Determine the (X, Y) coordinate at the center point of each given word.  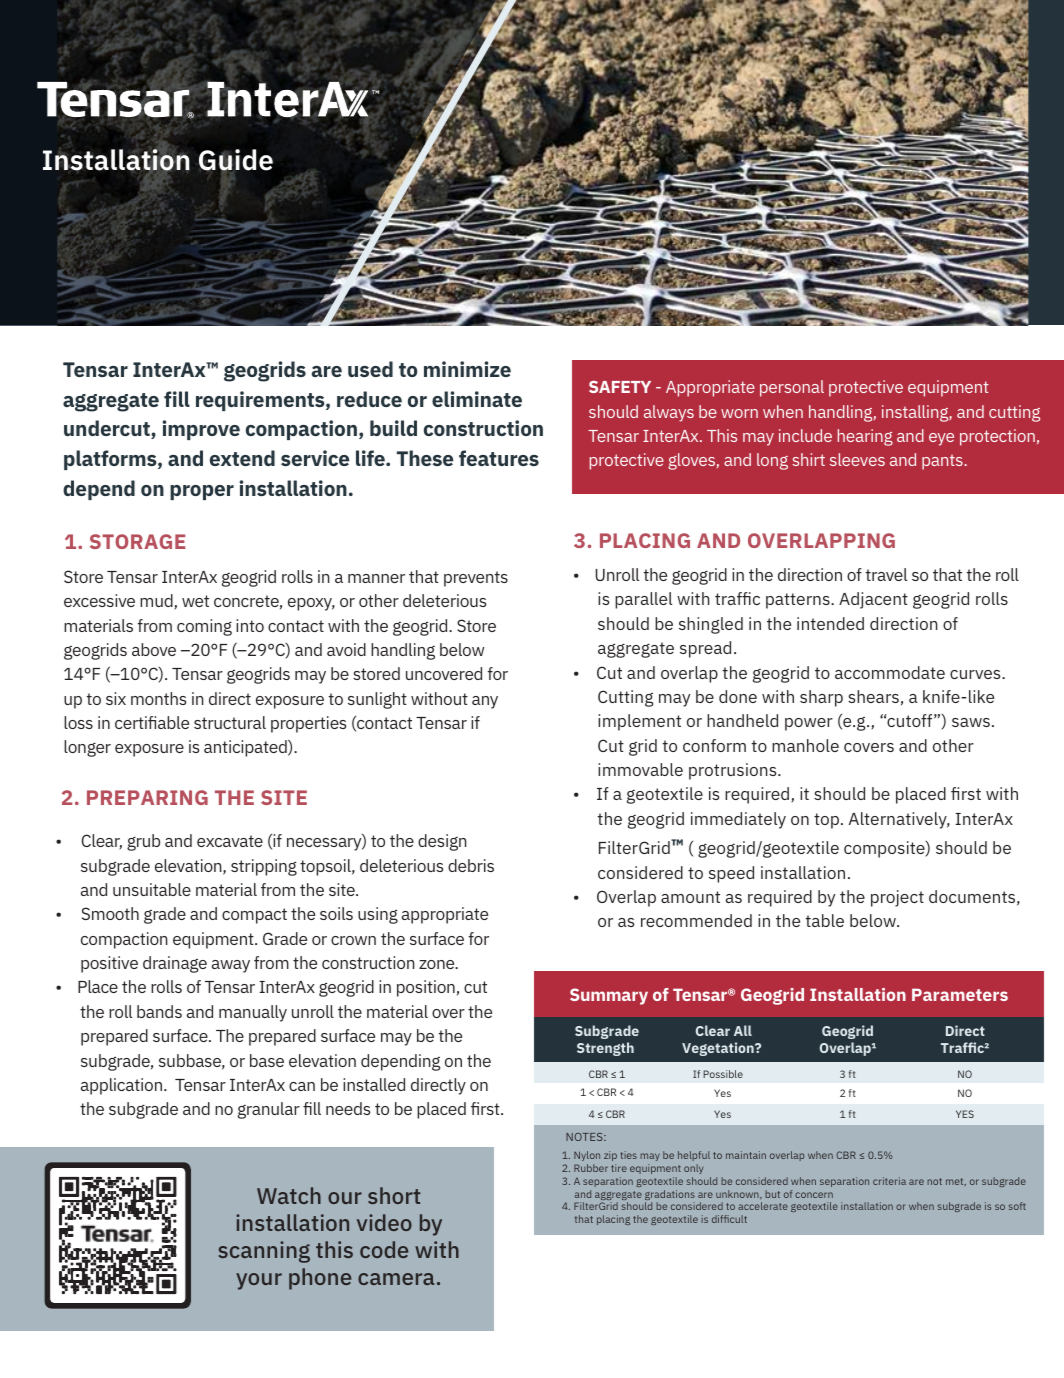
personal (792, 388)
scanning (264, 1252)
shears (873, 696)
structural (230, 722)
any (485, 702)
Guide (236, 161)
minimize (467, 369)
